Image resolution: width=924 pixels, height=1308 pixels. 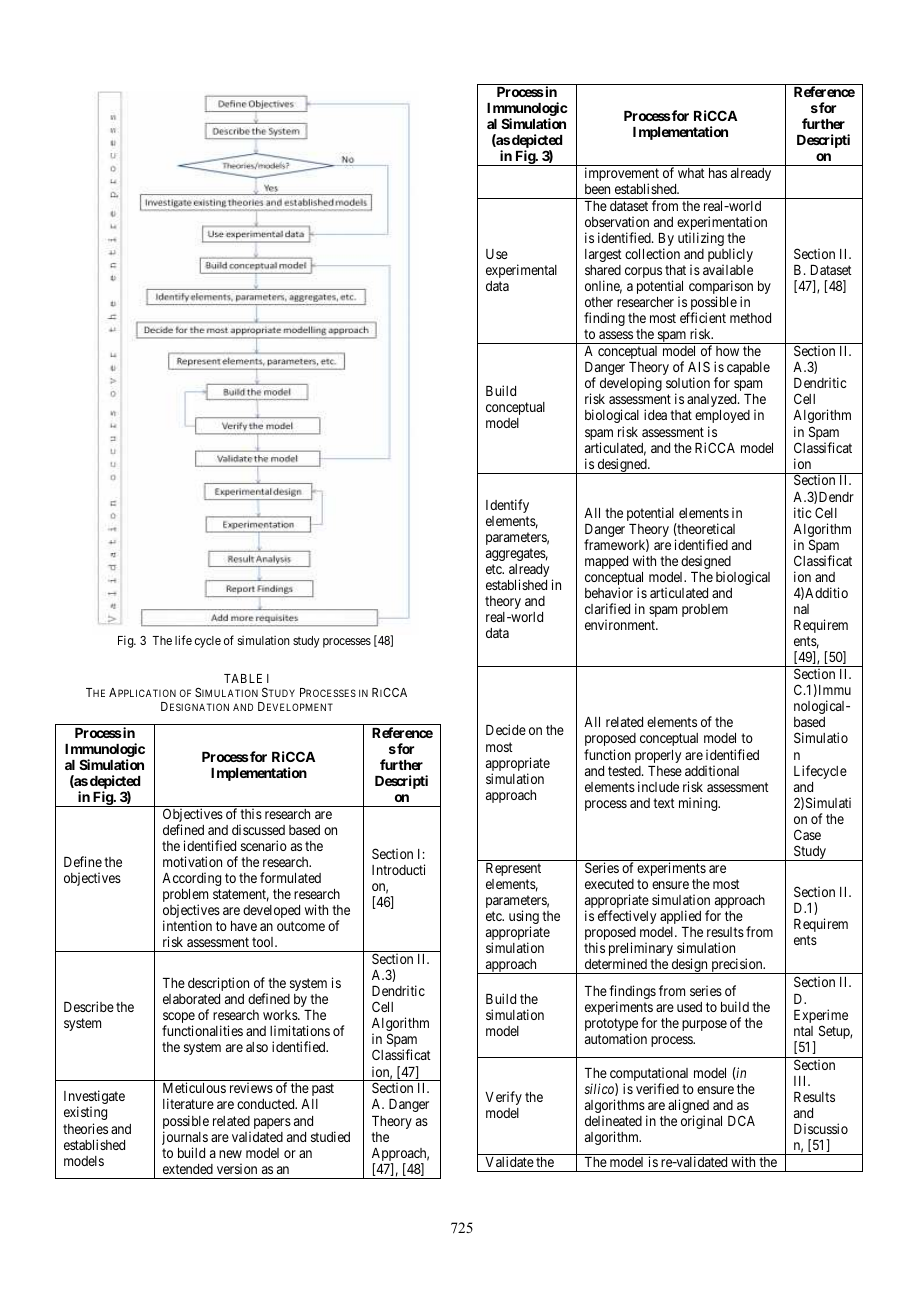 I want to click on has, so click(x=718, y=173).
